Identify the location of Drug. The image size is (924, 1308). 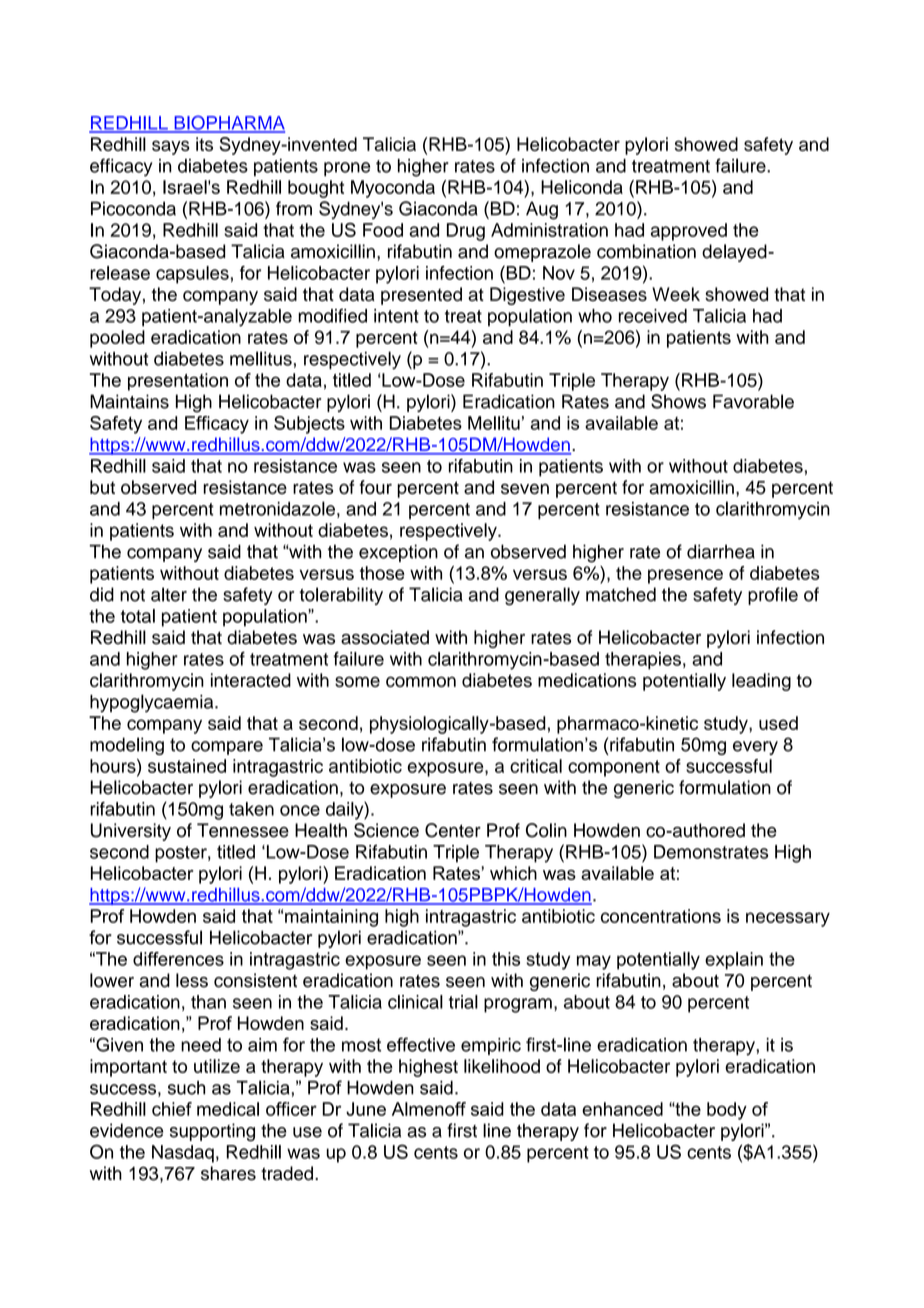
(466, 232).
